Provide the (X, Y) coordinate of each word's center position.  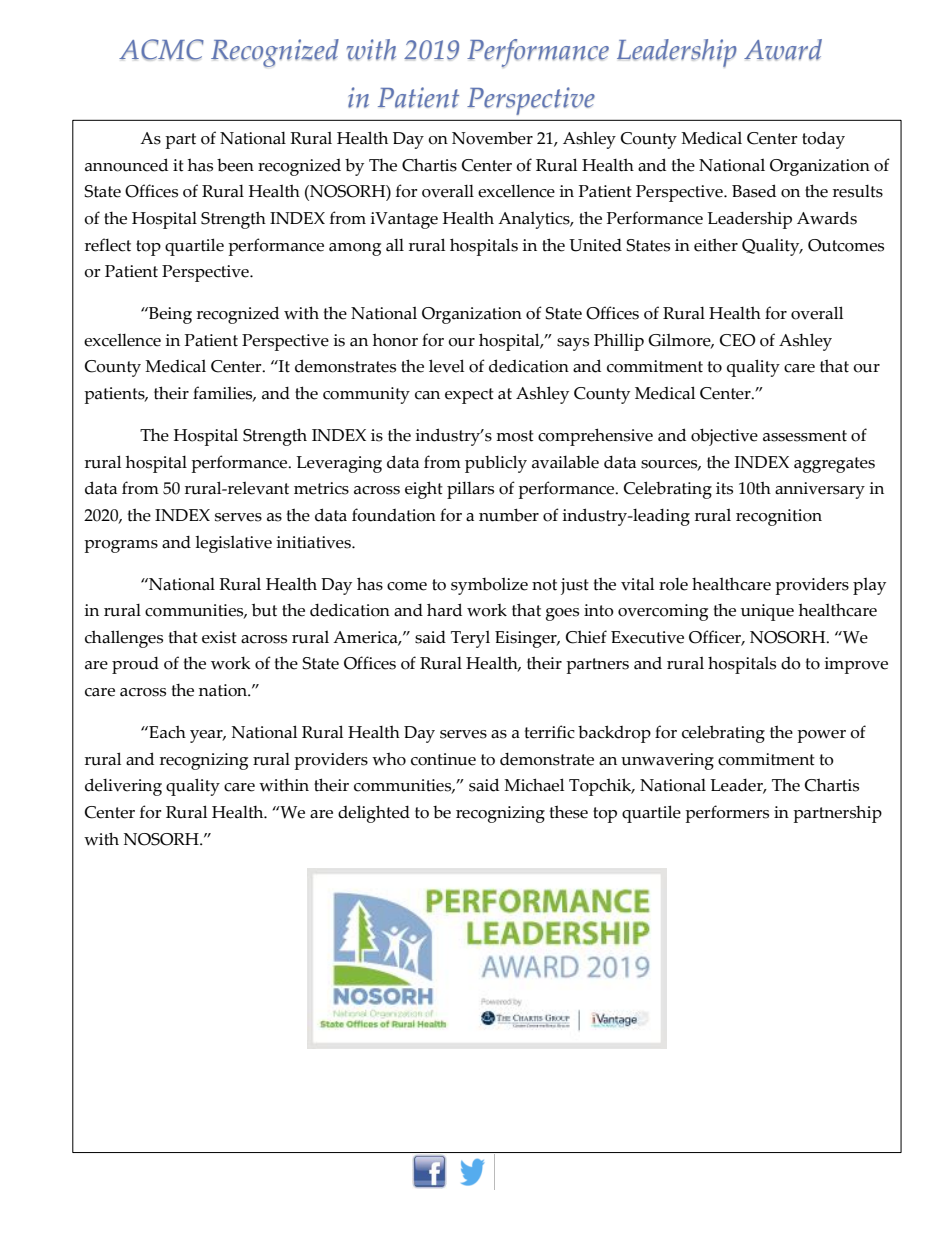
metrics (321, 488)
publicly (496, 464)
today (823, 140)
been (235, 165)
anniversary (820, 490)
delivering (123, 787)
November (492, 138)
